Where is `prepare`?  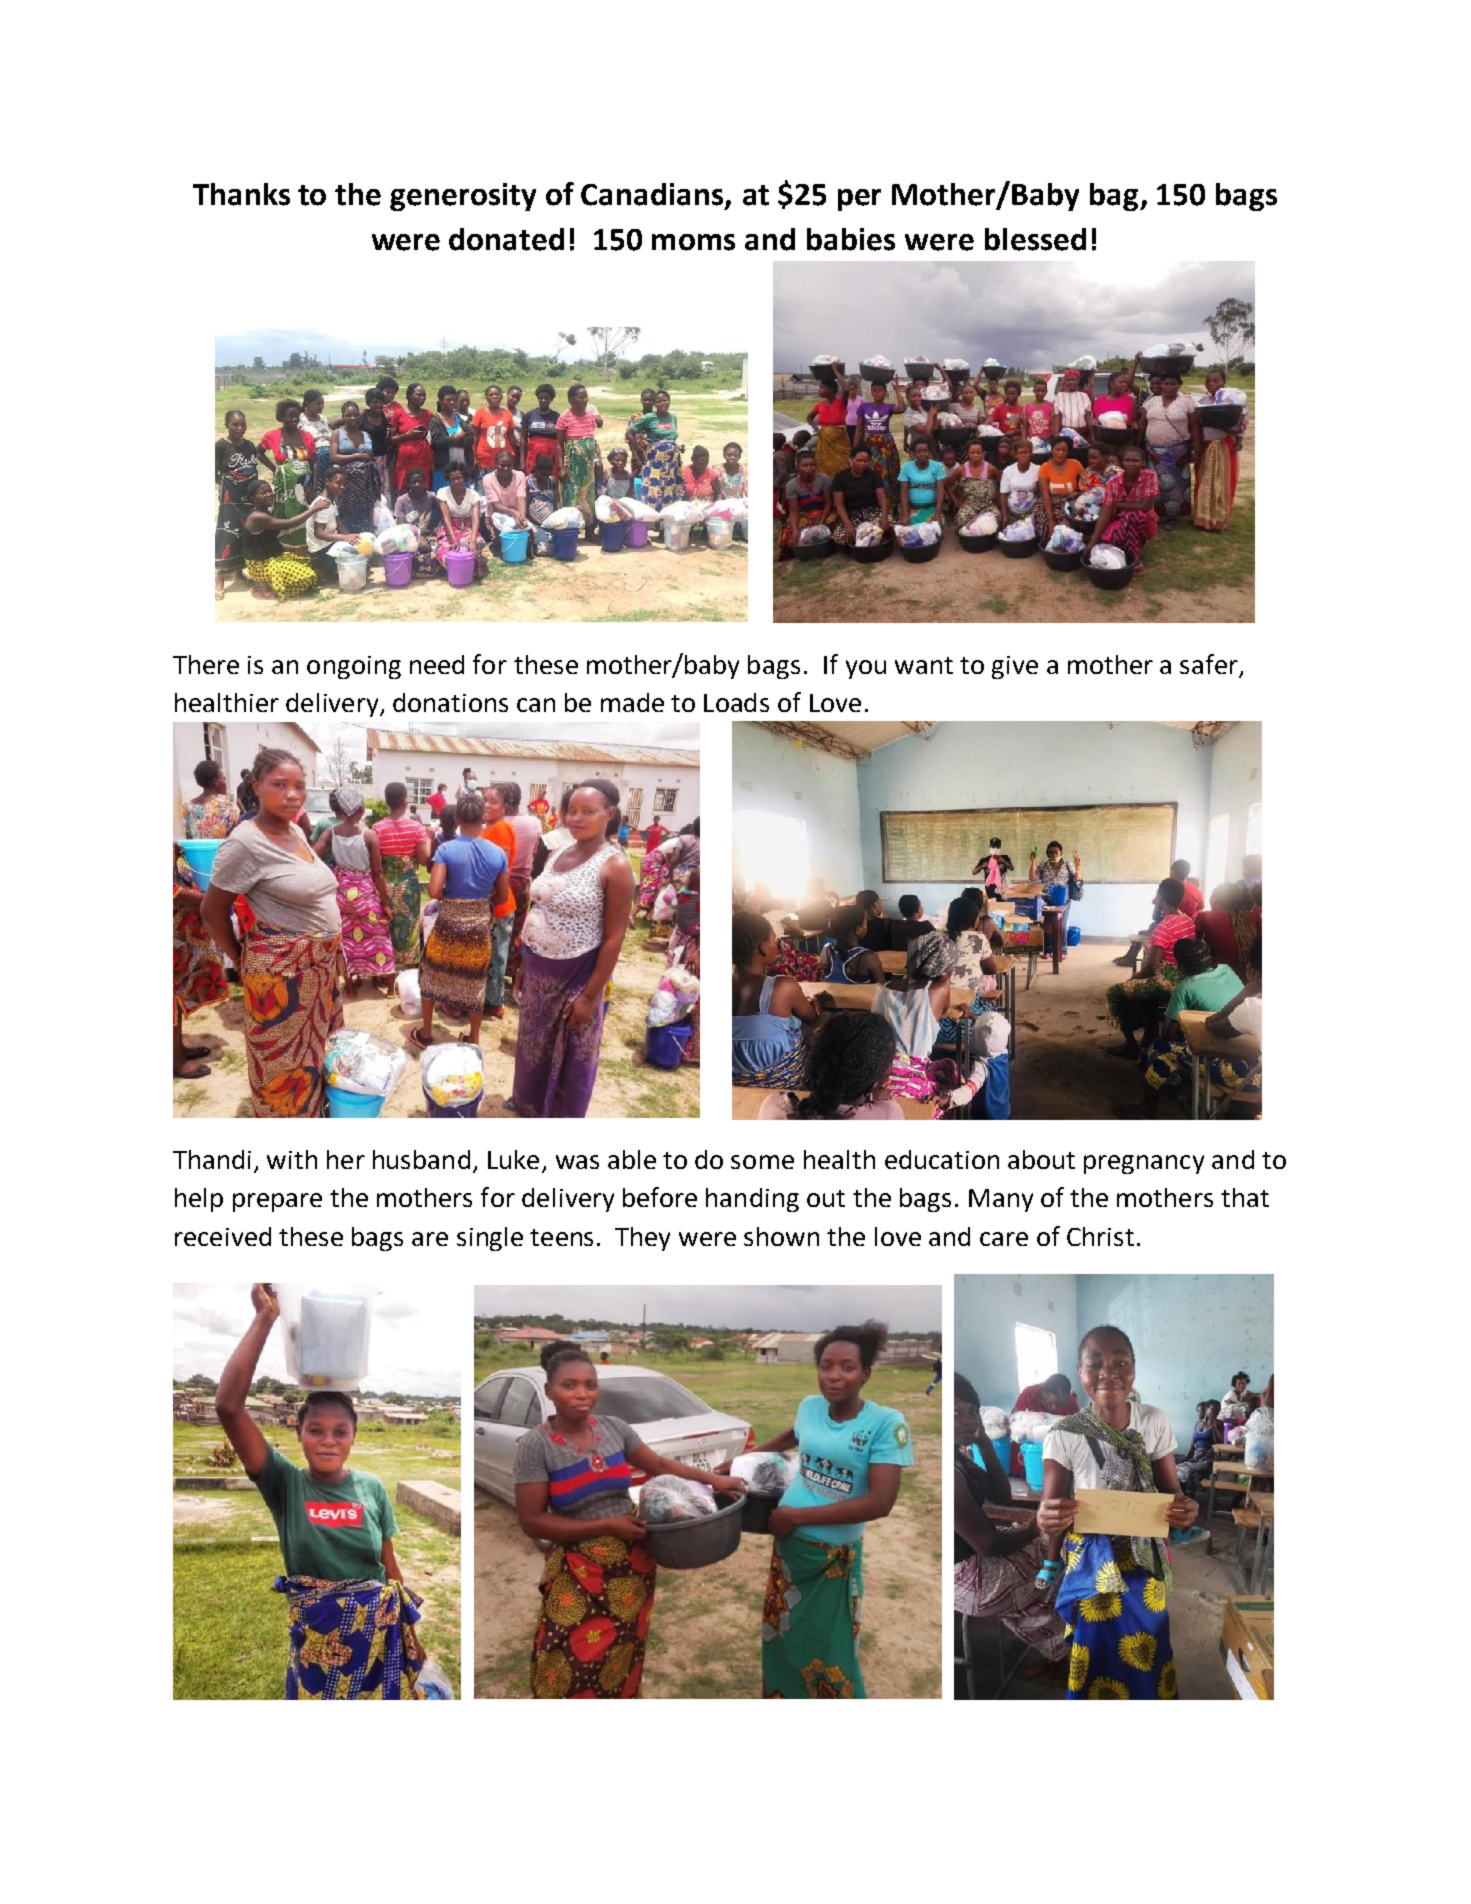 prepare is located at coordinates (277, 1202).
